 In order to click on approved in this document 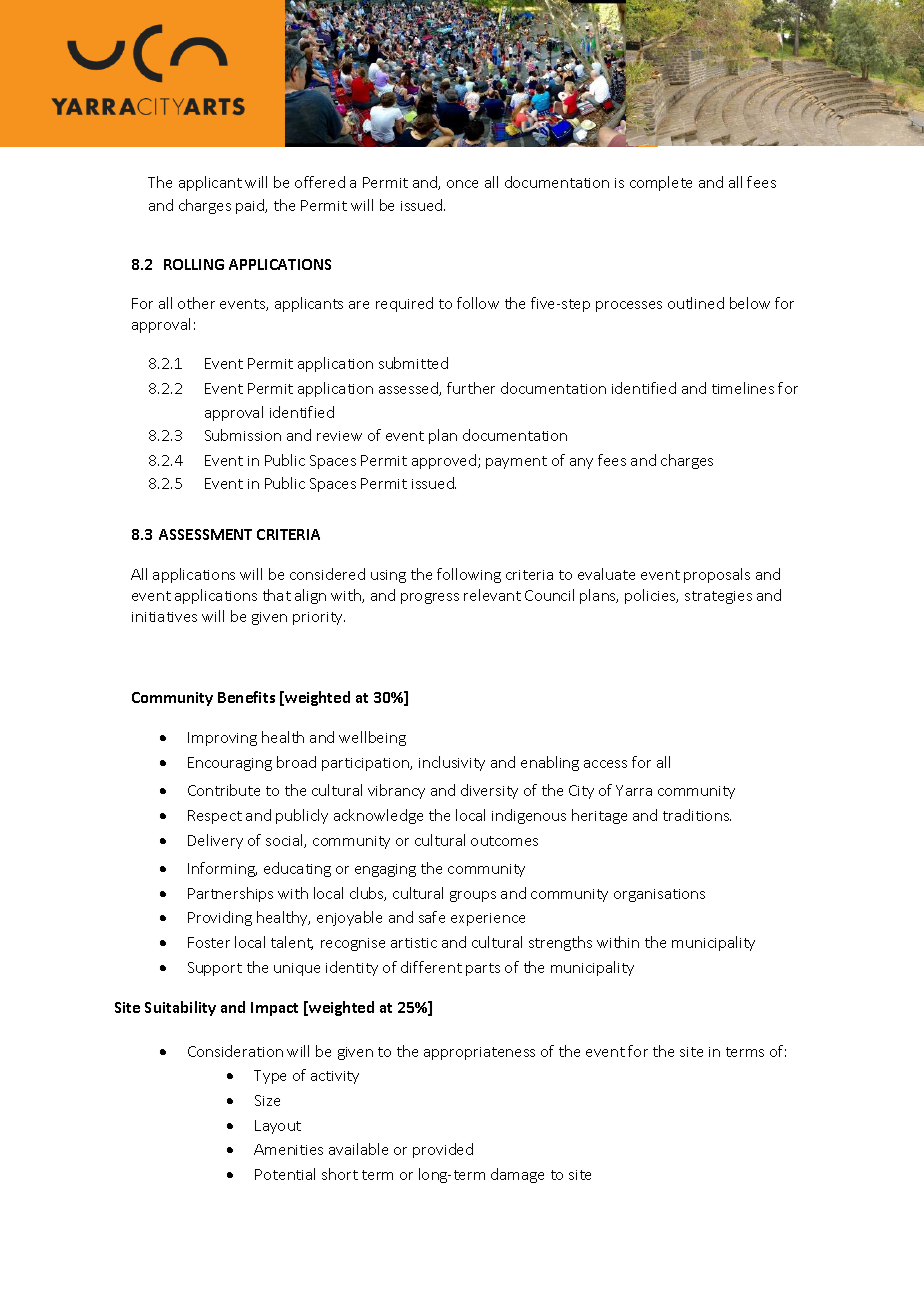, I will do `click(445, 461)`.
